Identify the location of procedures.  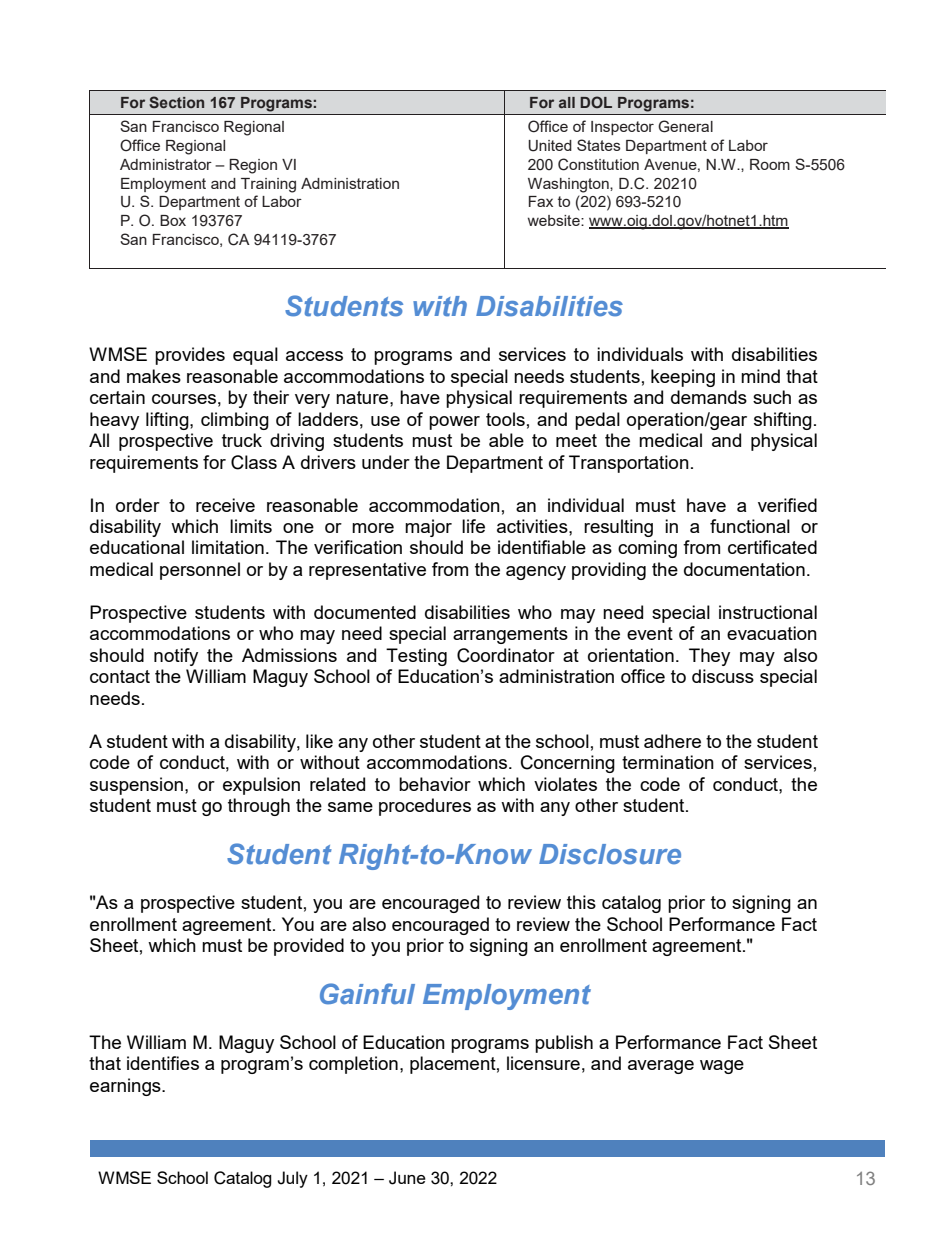
(425, 807).
